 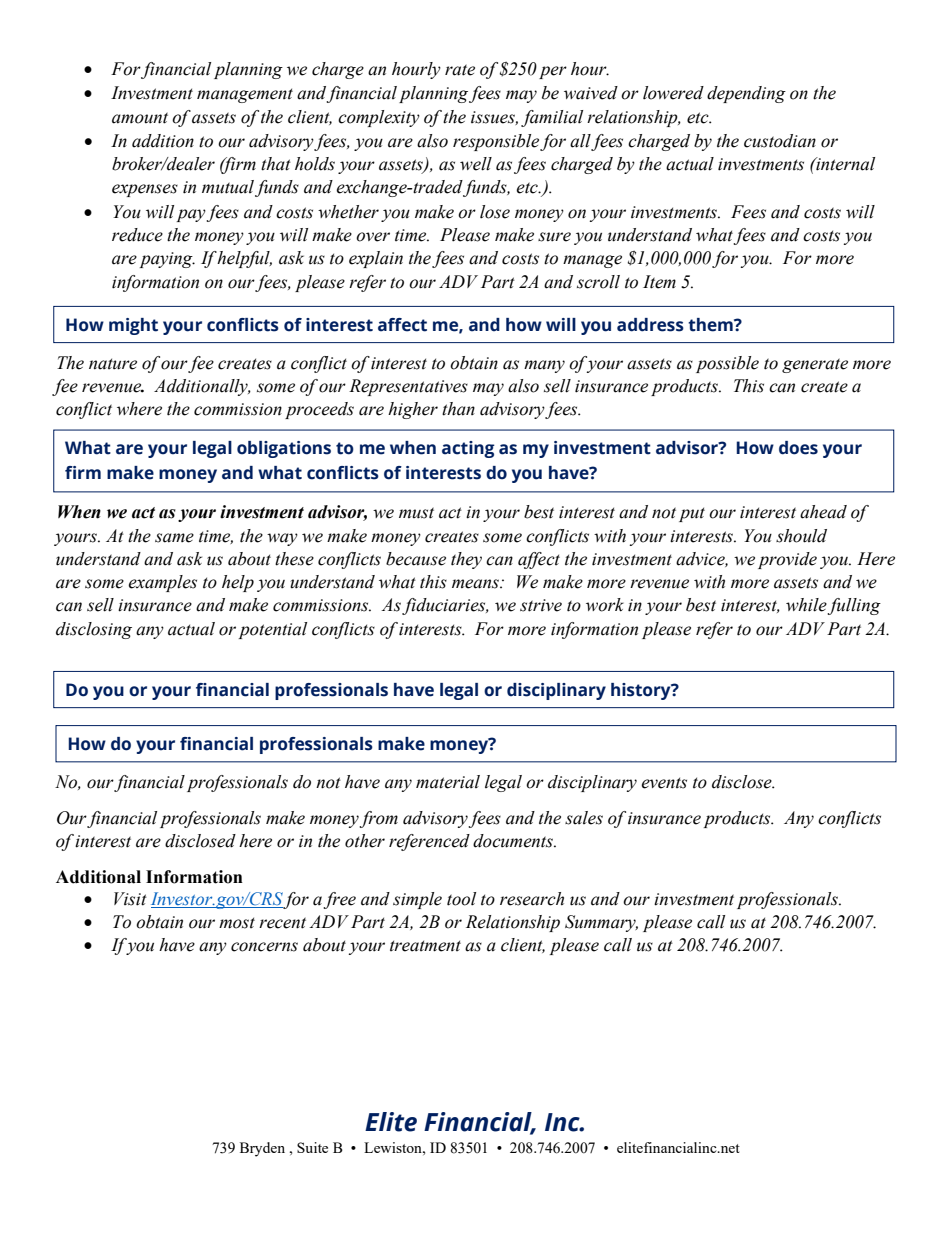 What do you see at coordinates (140, 118) in the screenshot?
I see `amount` at bounding box center [140, 118].
